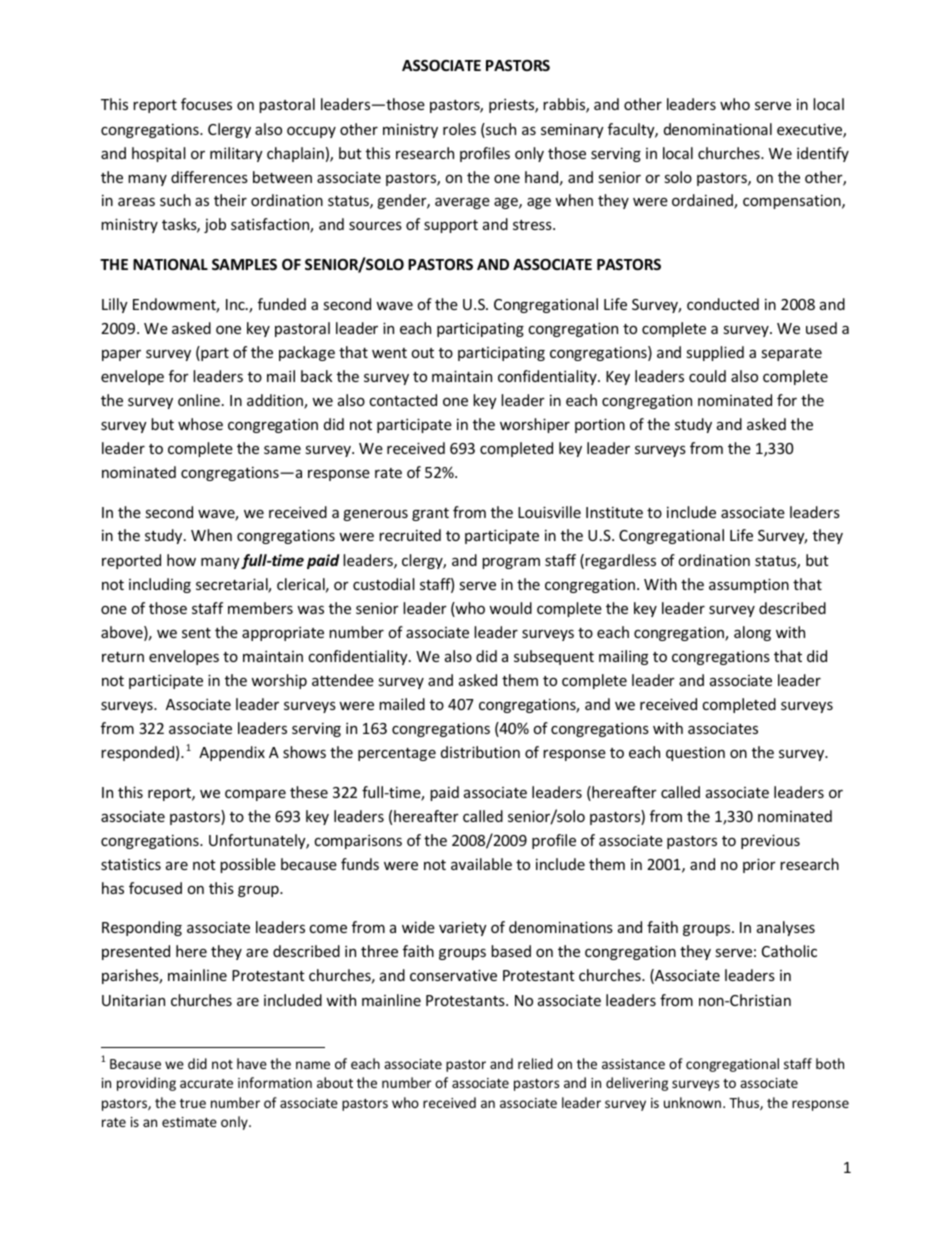  Describe the element at coordinates (823, 154) in the page. I see `identify` at that location.
